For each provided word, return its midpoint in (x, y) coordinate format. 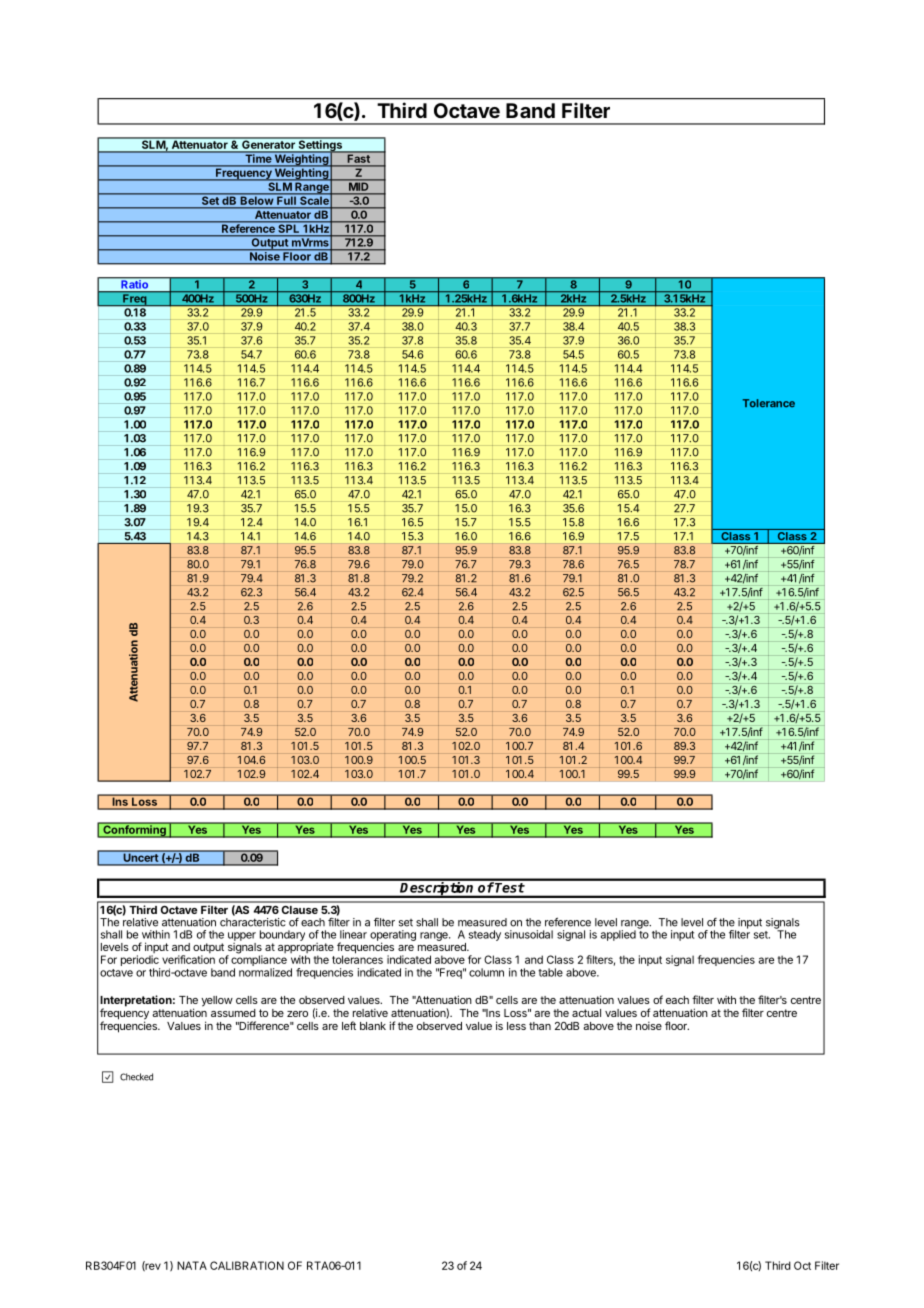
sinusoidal (529, 934)
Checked (136, 1077)
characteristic (253, 922)
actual (586, 1013)
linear (353, 934)
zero (297, 1014)
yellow (217, 1001)
